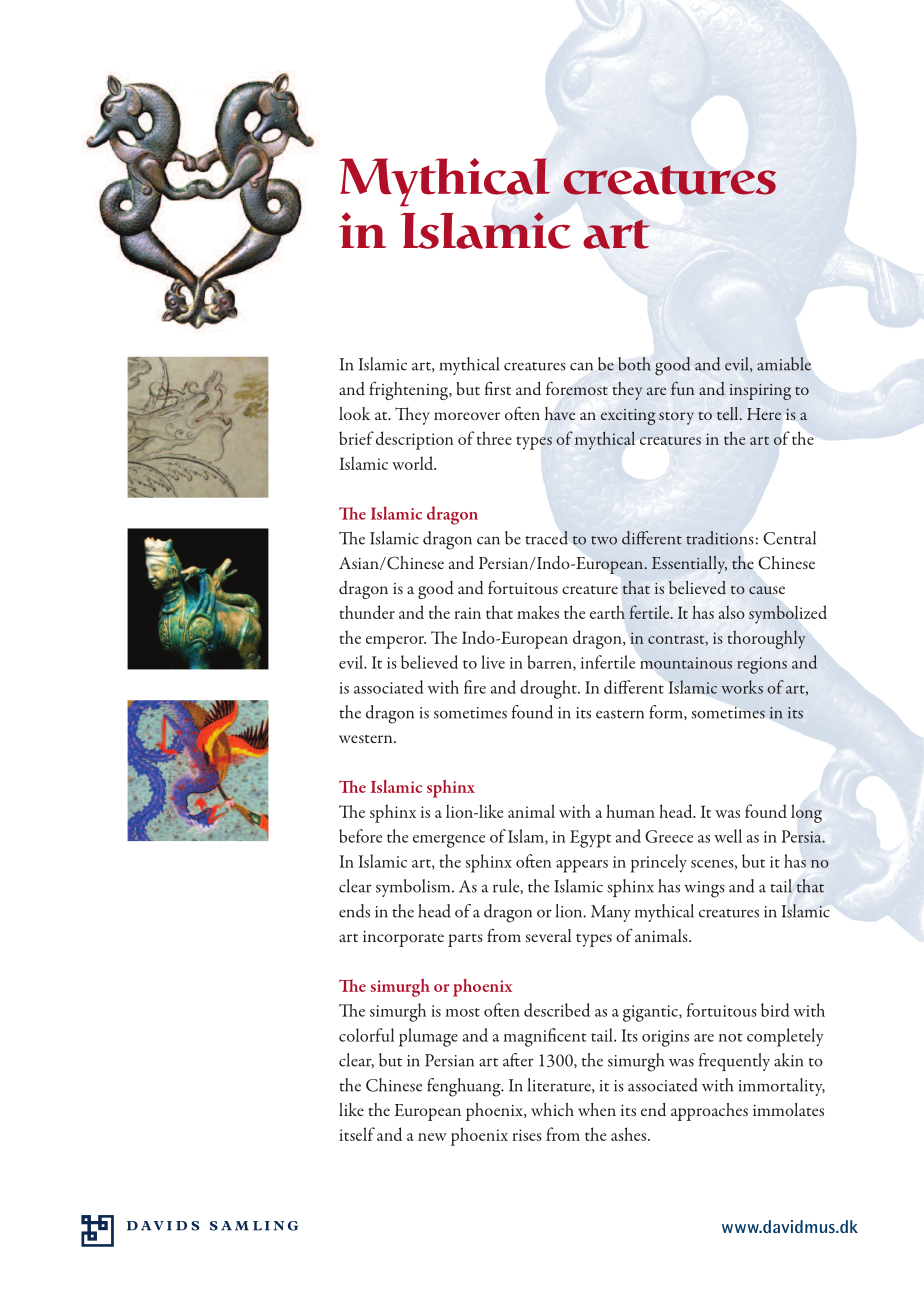 The image size is (924, 1308). What do you see at coordinates (409, 390) in the page?
I see `frightening` at bounding box center [409, 390].
